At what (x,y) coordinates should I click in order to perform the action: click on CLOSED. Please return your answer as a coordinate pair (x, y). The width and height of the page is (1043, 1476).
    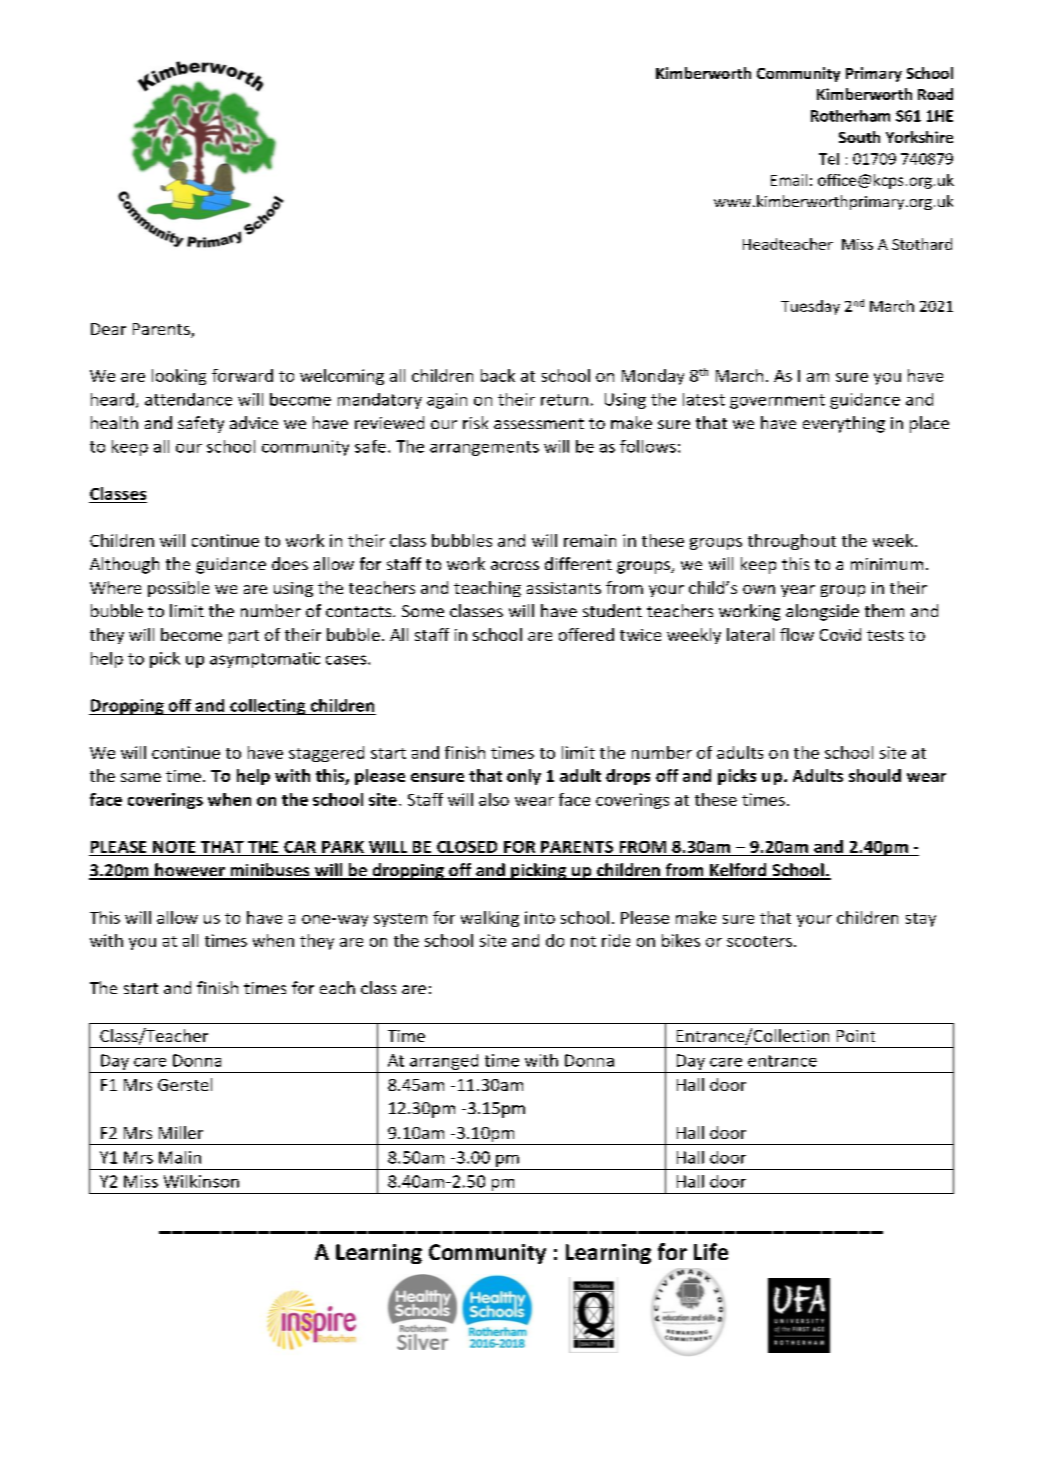
    Looking at the image, I should click on (467, 847).
